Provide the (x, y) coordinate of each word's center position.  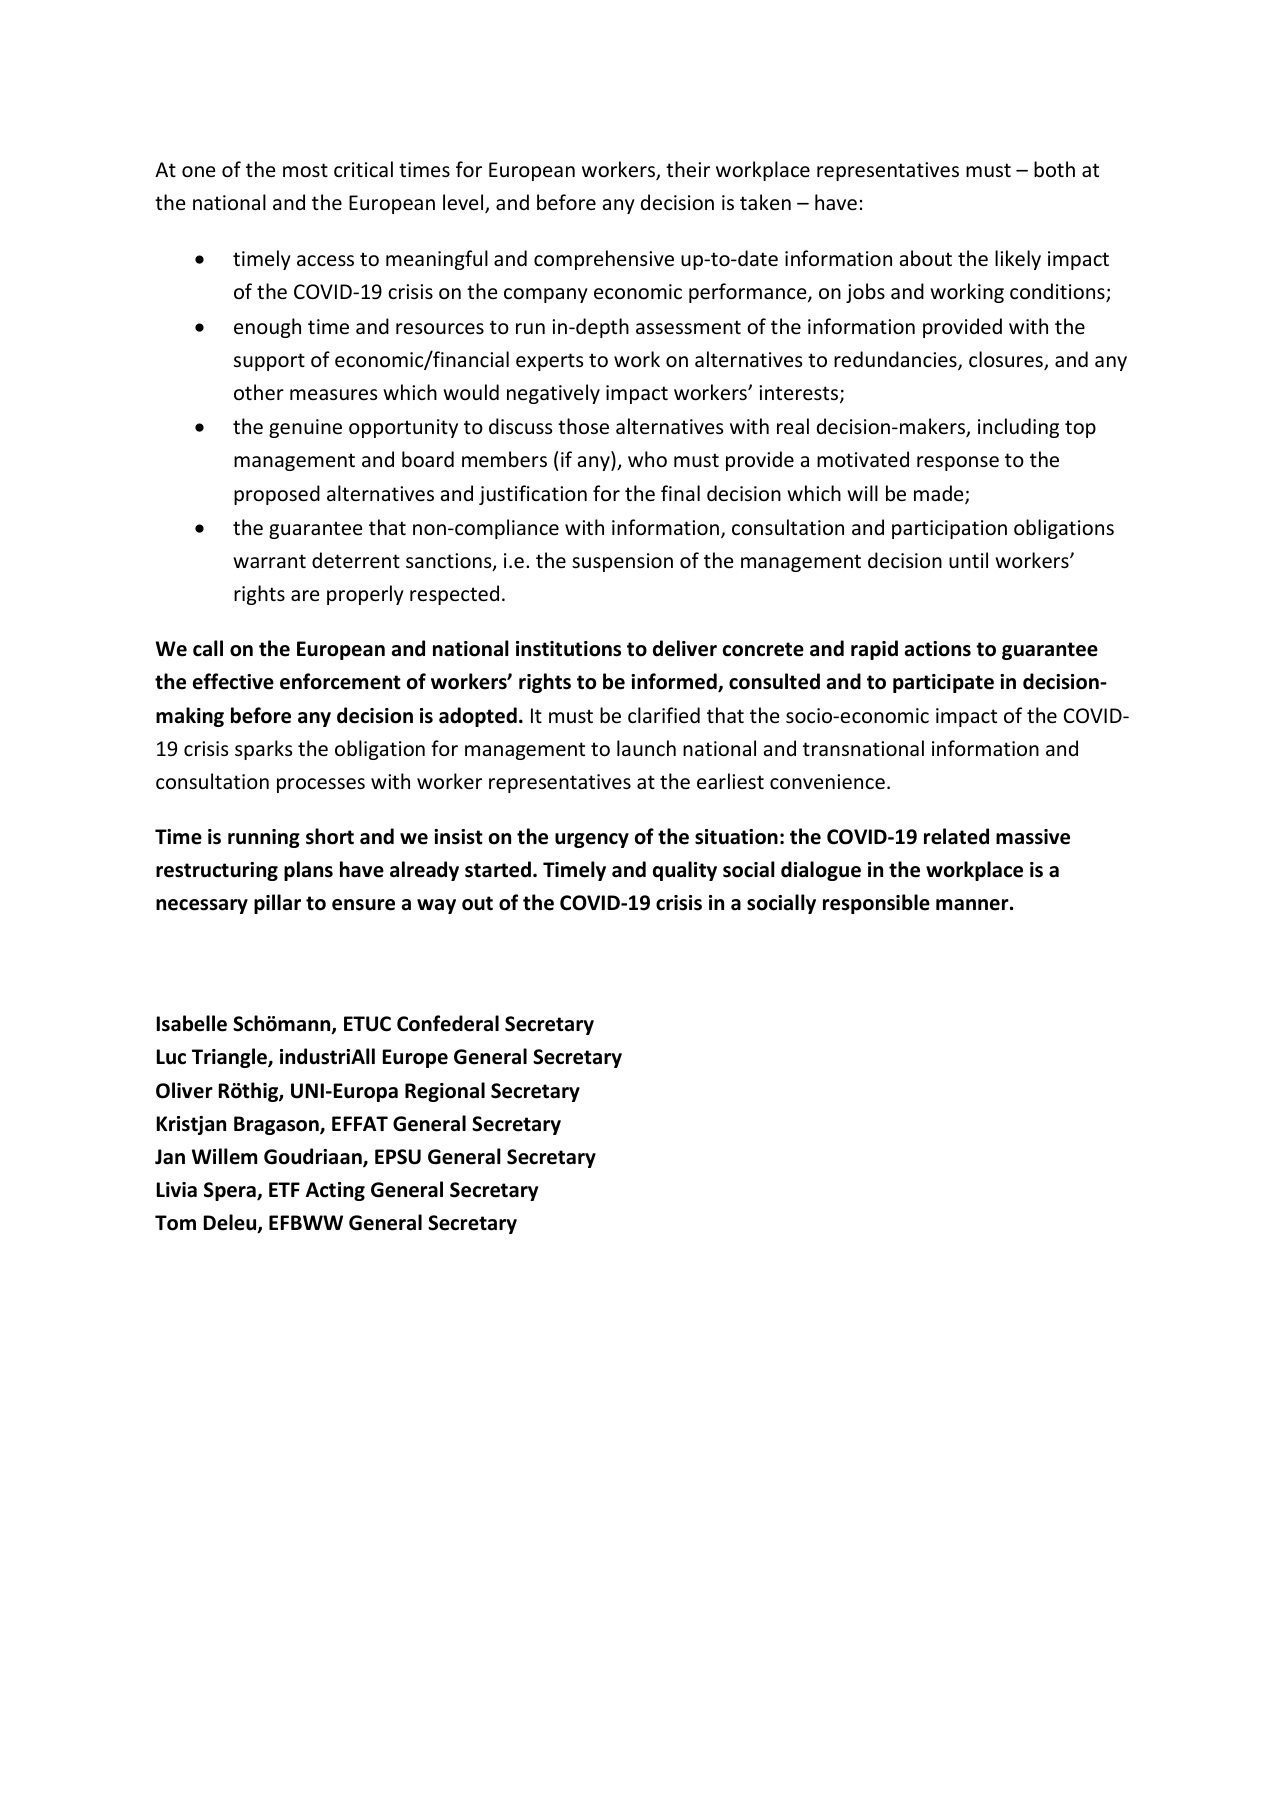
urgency (592, 840)
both (1054, 169)
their (688, 169)
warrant (269, 561)
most (305, 170)
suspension (622, 562)
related (956, 836)
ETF (284, 1189)
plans (308, 871)
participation (949, 529)
